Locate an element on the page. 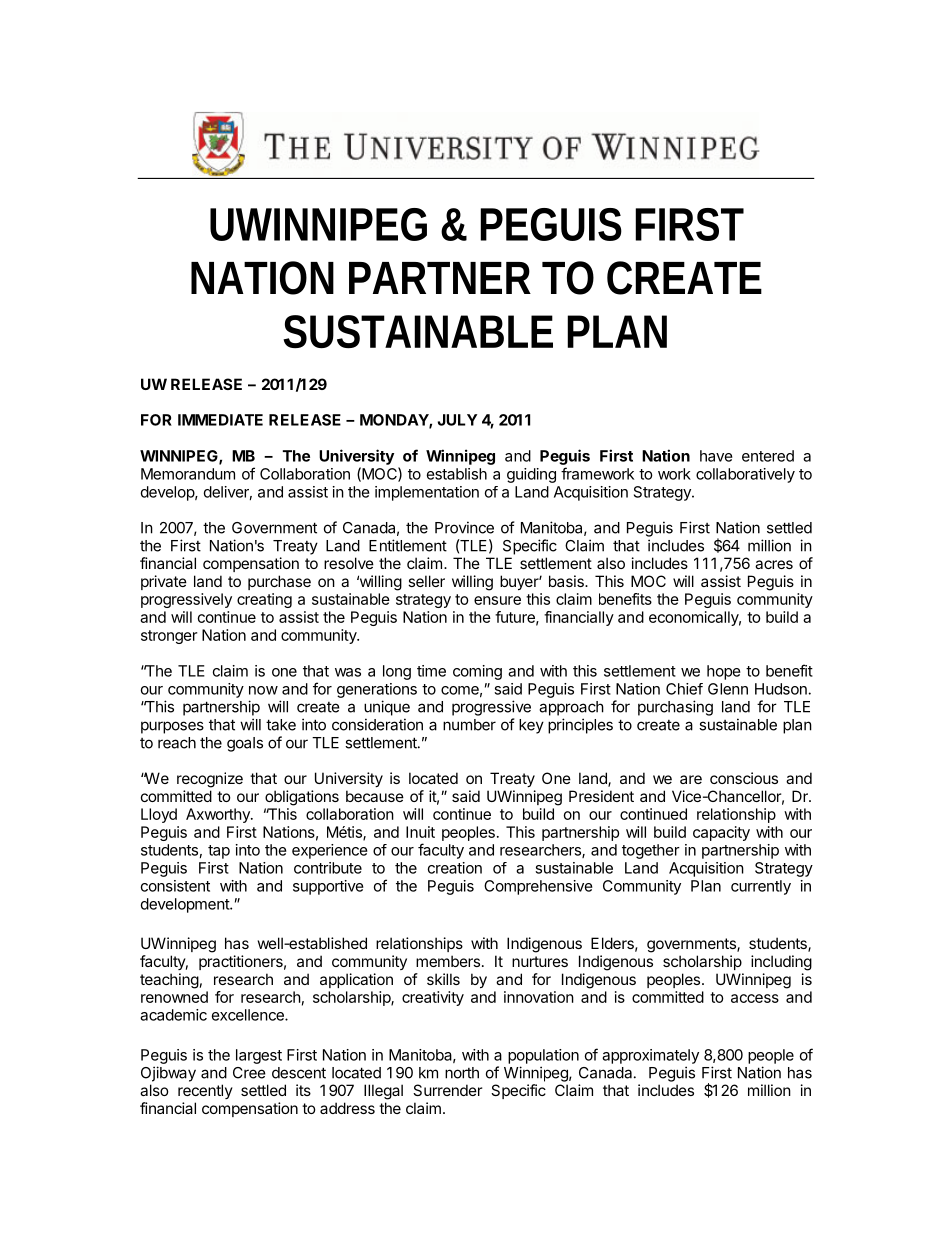  recently is located at coordinates (205, 1091).
